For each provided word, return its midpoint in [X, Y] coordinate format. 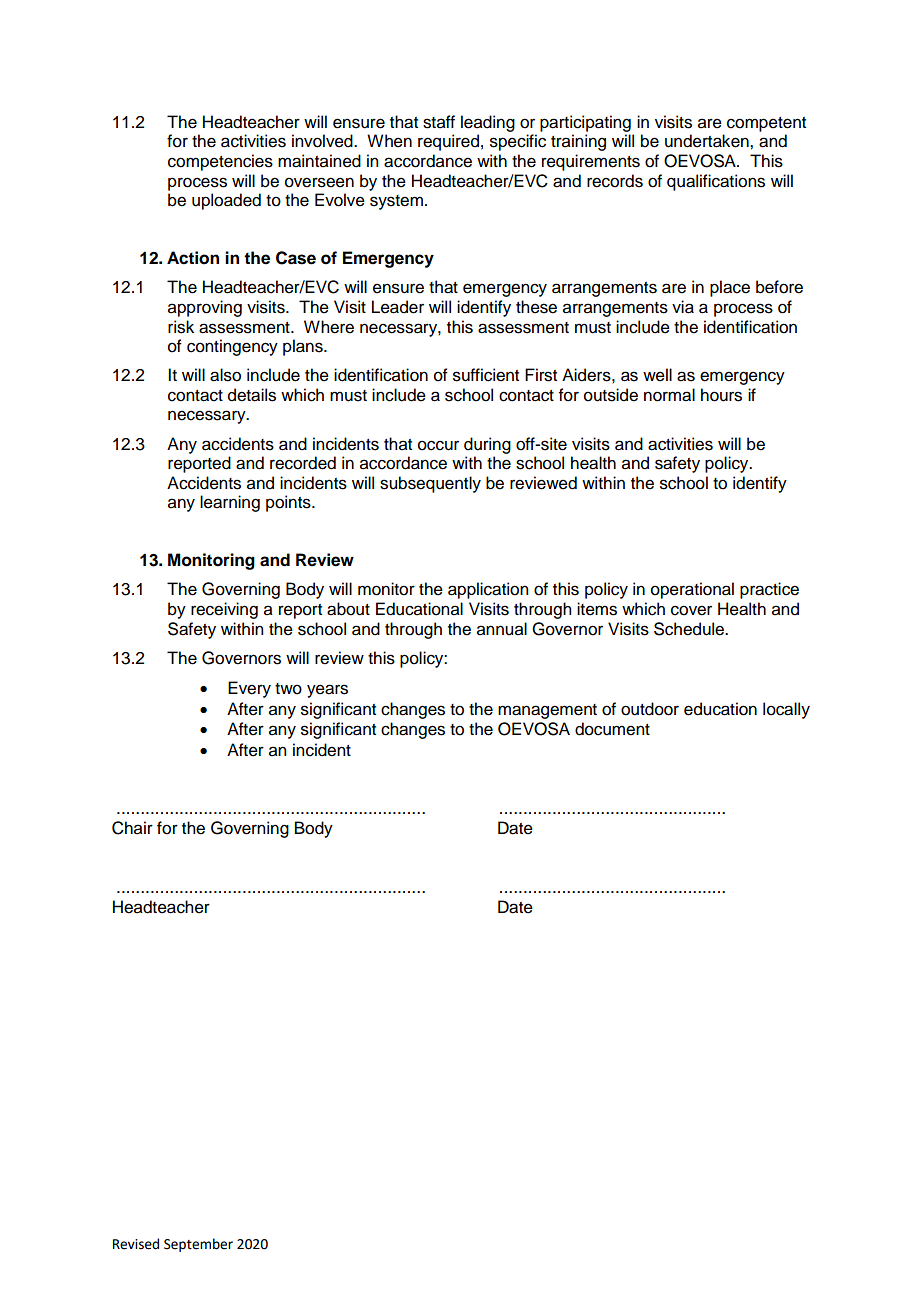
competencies [220, 162]
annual [502, 629]
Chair [132, 828]
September [198, 1245]
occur [438, 445]
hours [721, 395]
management [547, 711]
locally [786, 710]
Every [249, 689]
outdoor [650, 709]
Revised [136, 1244]
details [252, 395]
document [612, 729]
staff [439, 122]
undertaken [708, 141]
